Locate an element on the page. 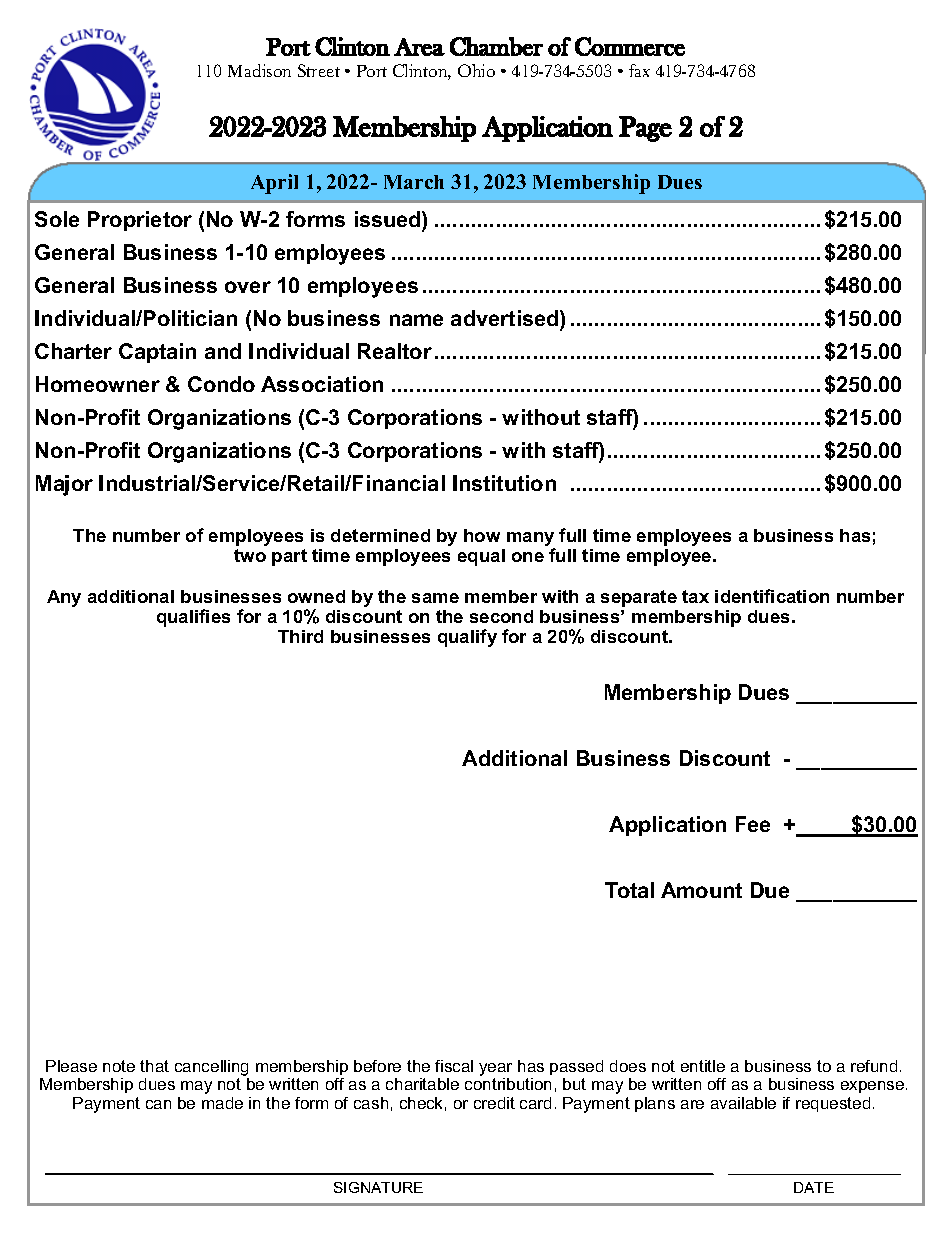 The image size is (952, 1233). and is located at coordinates (223, 351).
